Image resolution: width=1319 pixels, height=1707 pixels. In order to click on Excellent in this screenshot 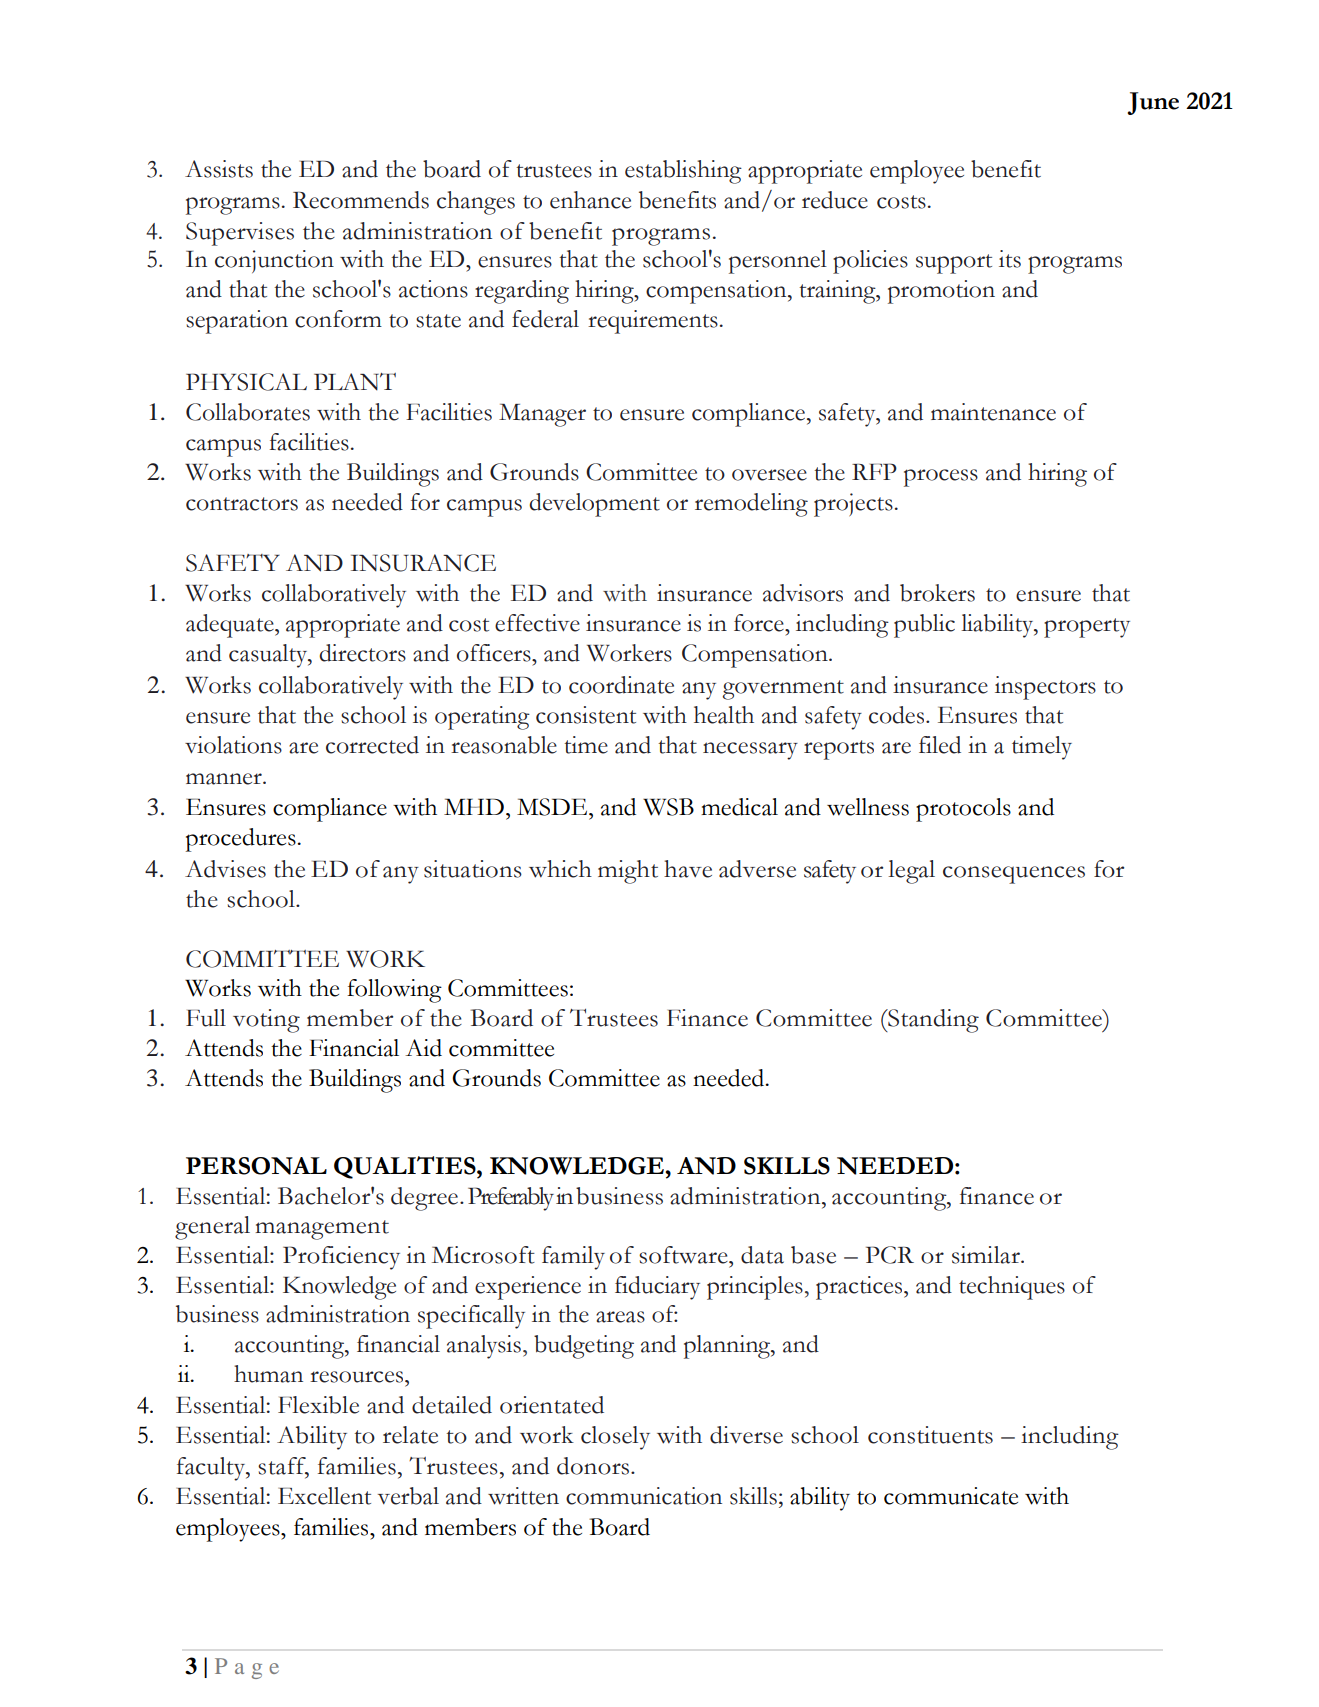, I will do `click(324, 1496)`.
